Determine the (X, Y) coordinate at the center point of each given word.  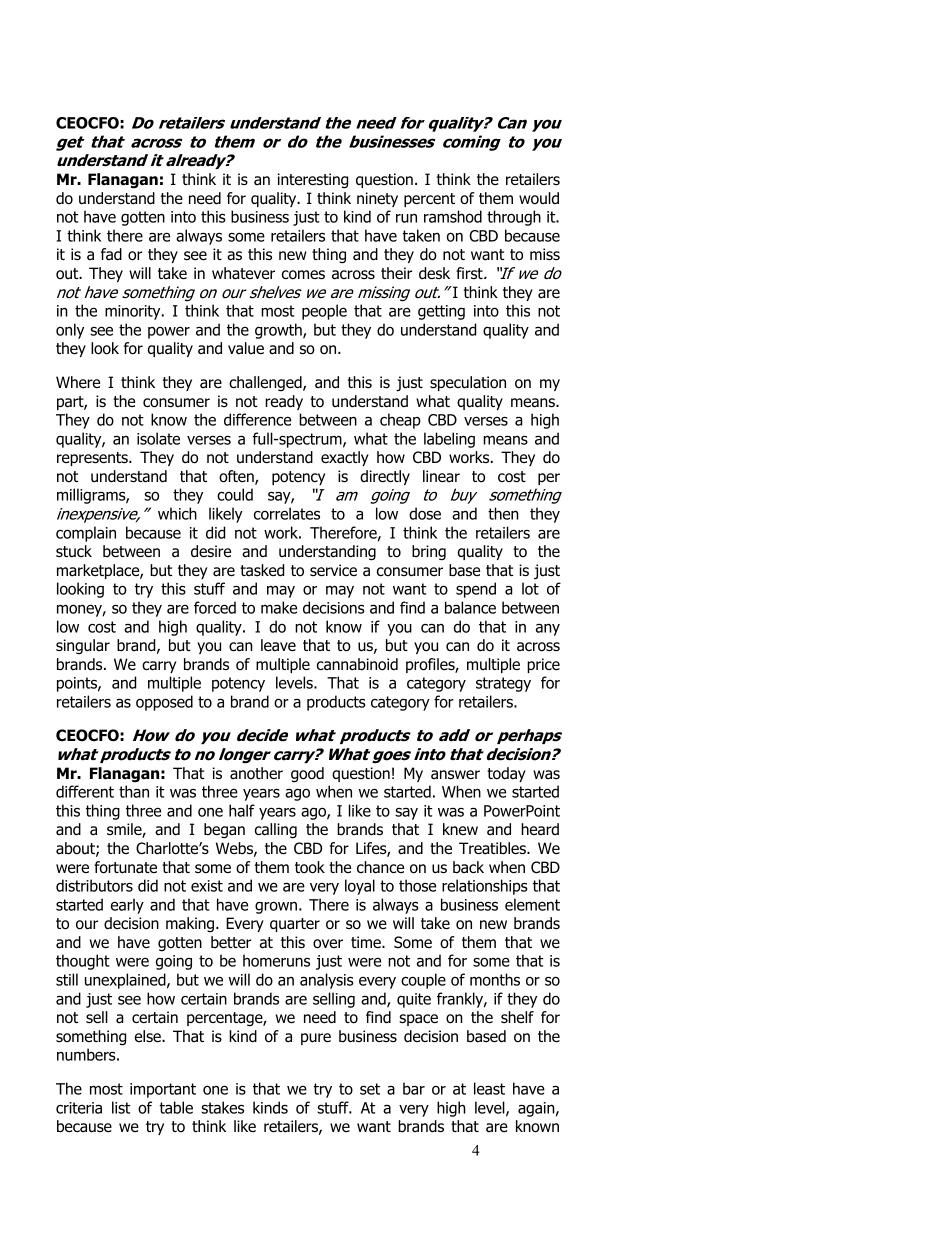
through (514, 218)
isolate (158, 438)
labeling (449, 440)
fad (111, 254)
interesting (313, 181)
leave (278, 645)
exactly (345, 458)
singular (83, 647)
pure (316, 1039)
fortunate (125, 867)
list (121, 1107)
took (310, 867)
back (468, 867)
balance (470, 607)
